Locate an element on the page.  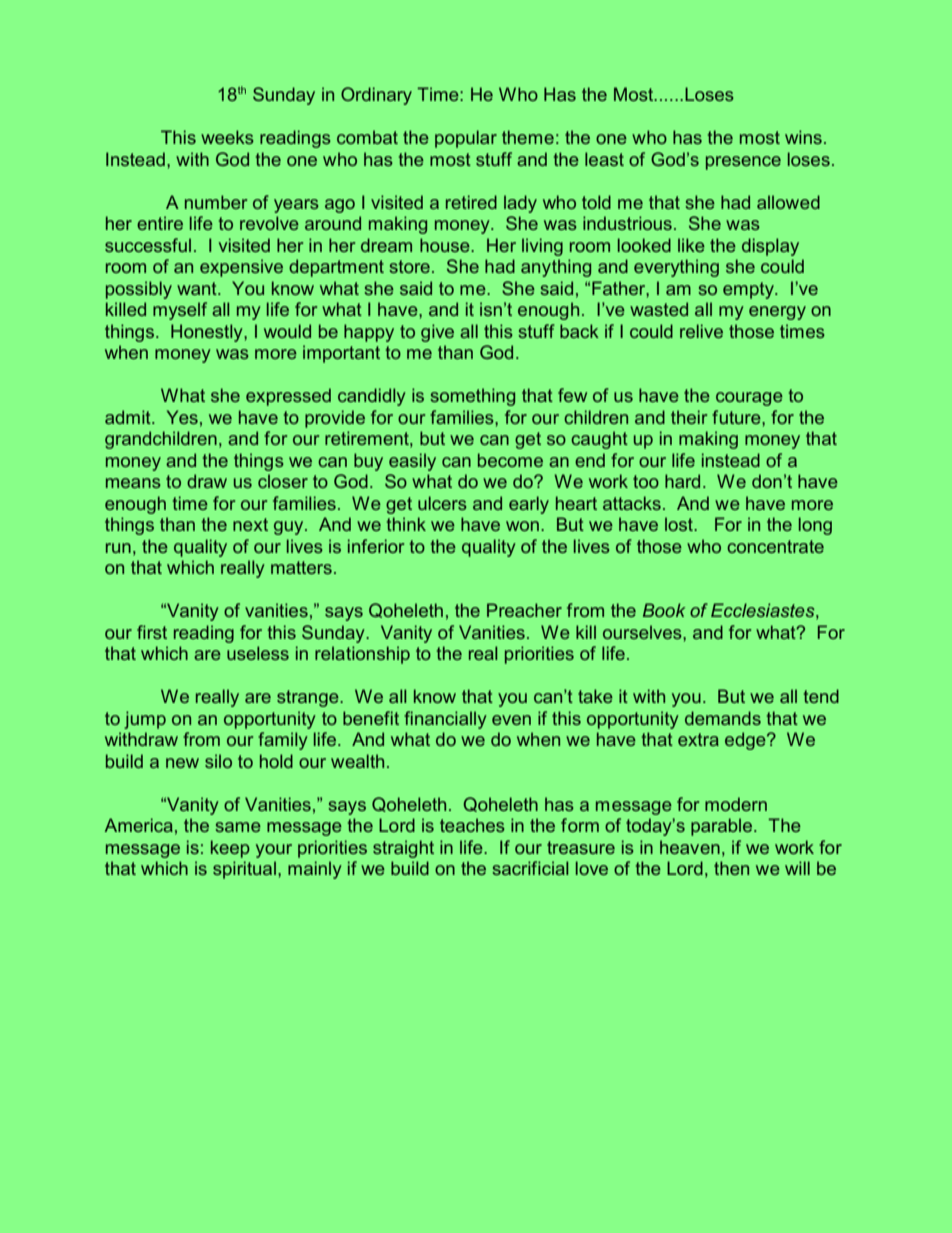
relive is located at coordinates (701, 331).
